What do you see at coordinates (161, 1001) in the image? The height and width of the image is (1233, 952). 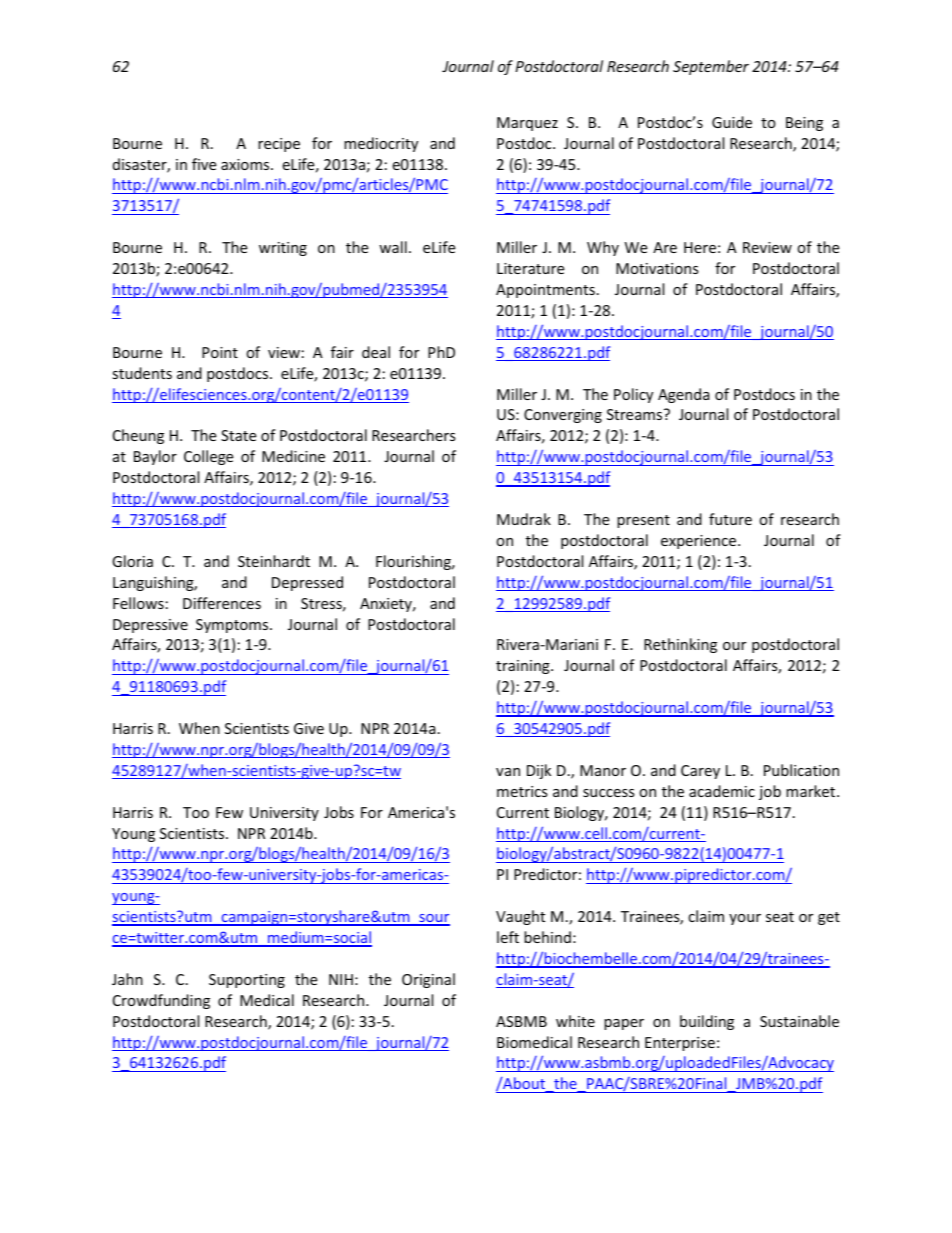 I see `Crowdfunding` at bounding box center [161, 1001].
